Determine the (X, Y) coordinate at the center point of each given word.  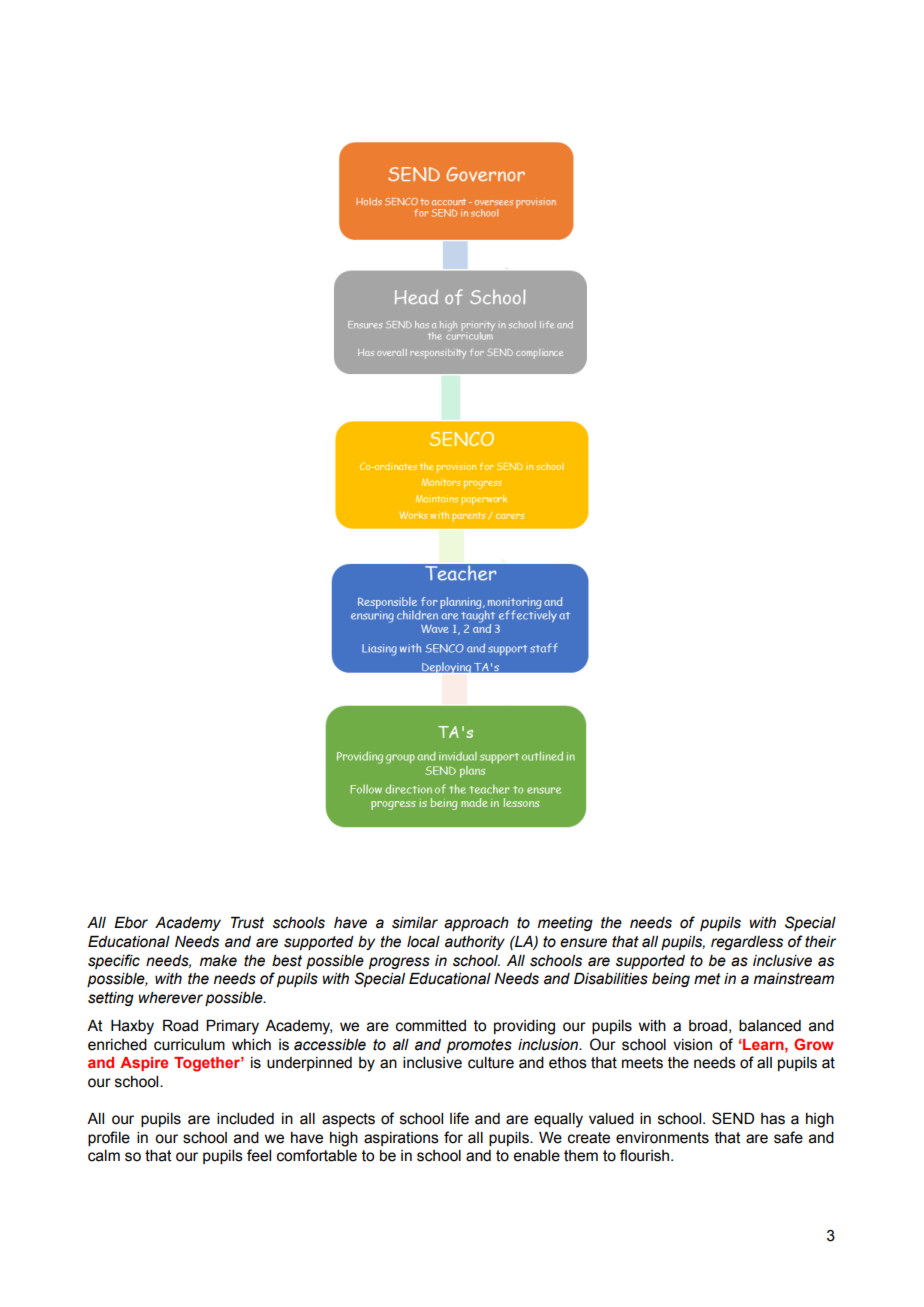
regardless (747, 943)
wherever (171, 998)
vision (692, 1045)
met (707, 979)
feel (259, 1155)
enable (536, 1156)
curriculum (189, 1045)
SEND (733, 1118)
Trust (247, 923)
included (245, 1119)
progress (399, 963)
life (459, 1118)
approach (476, 924)
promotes (479, 1046)
